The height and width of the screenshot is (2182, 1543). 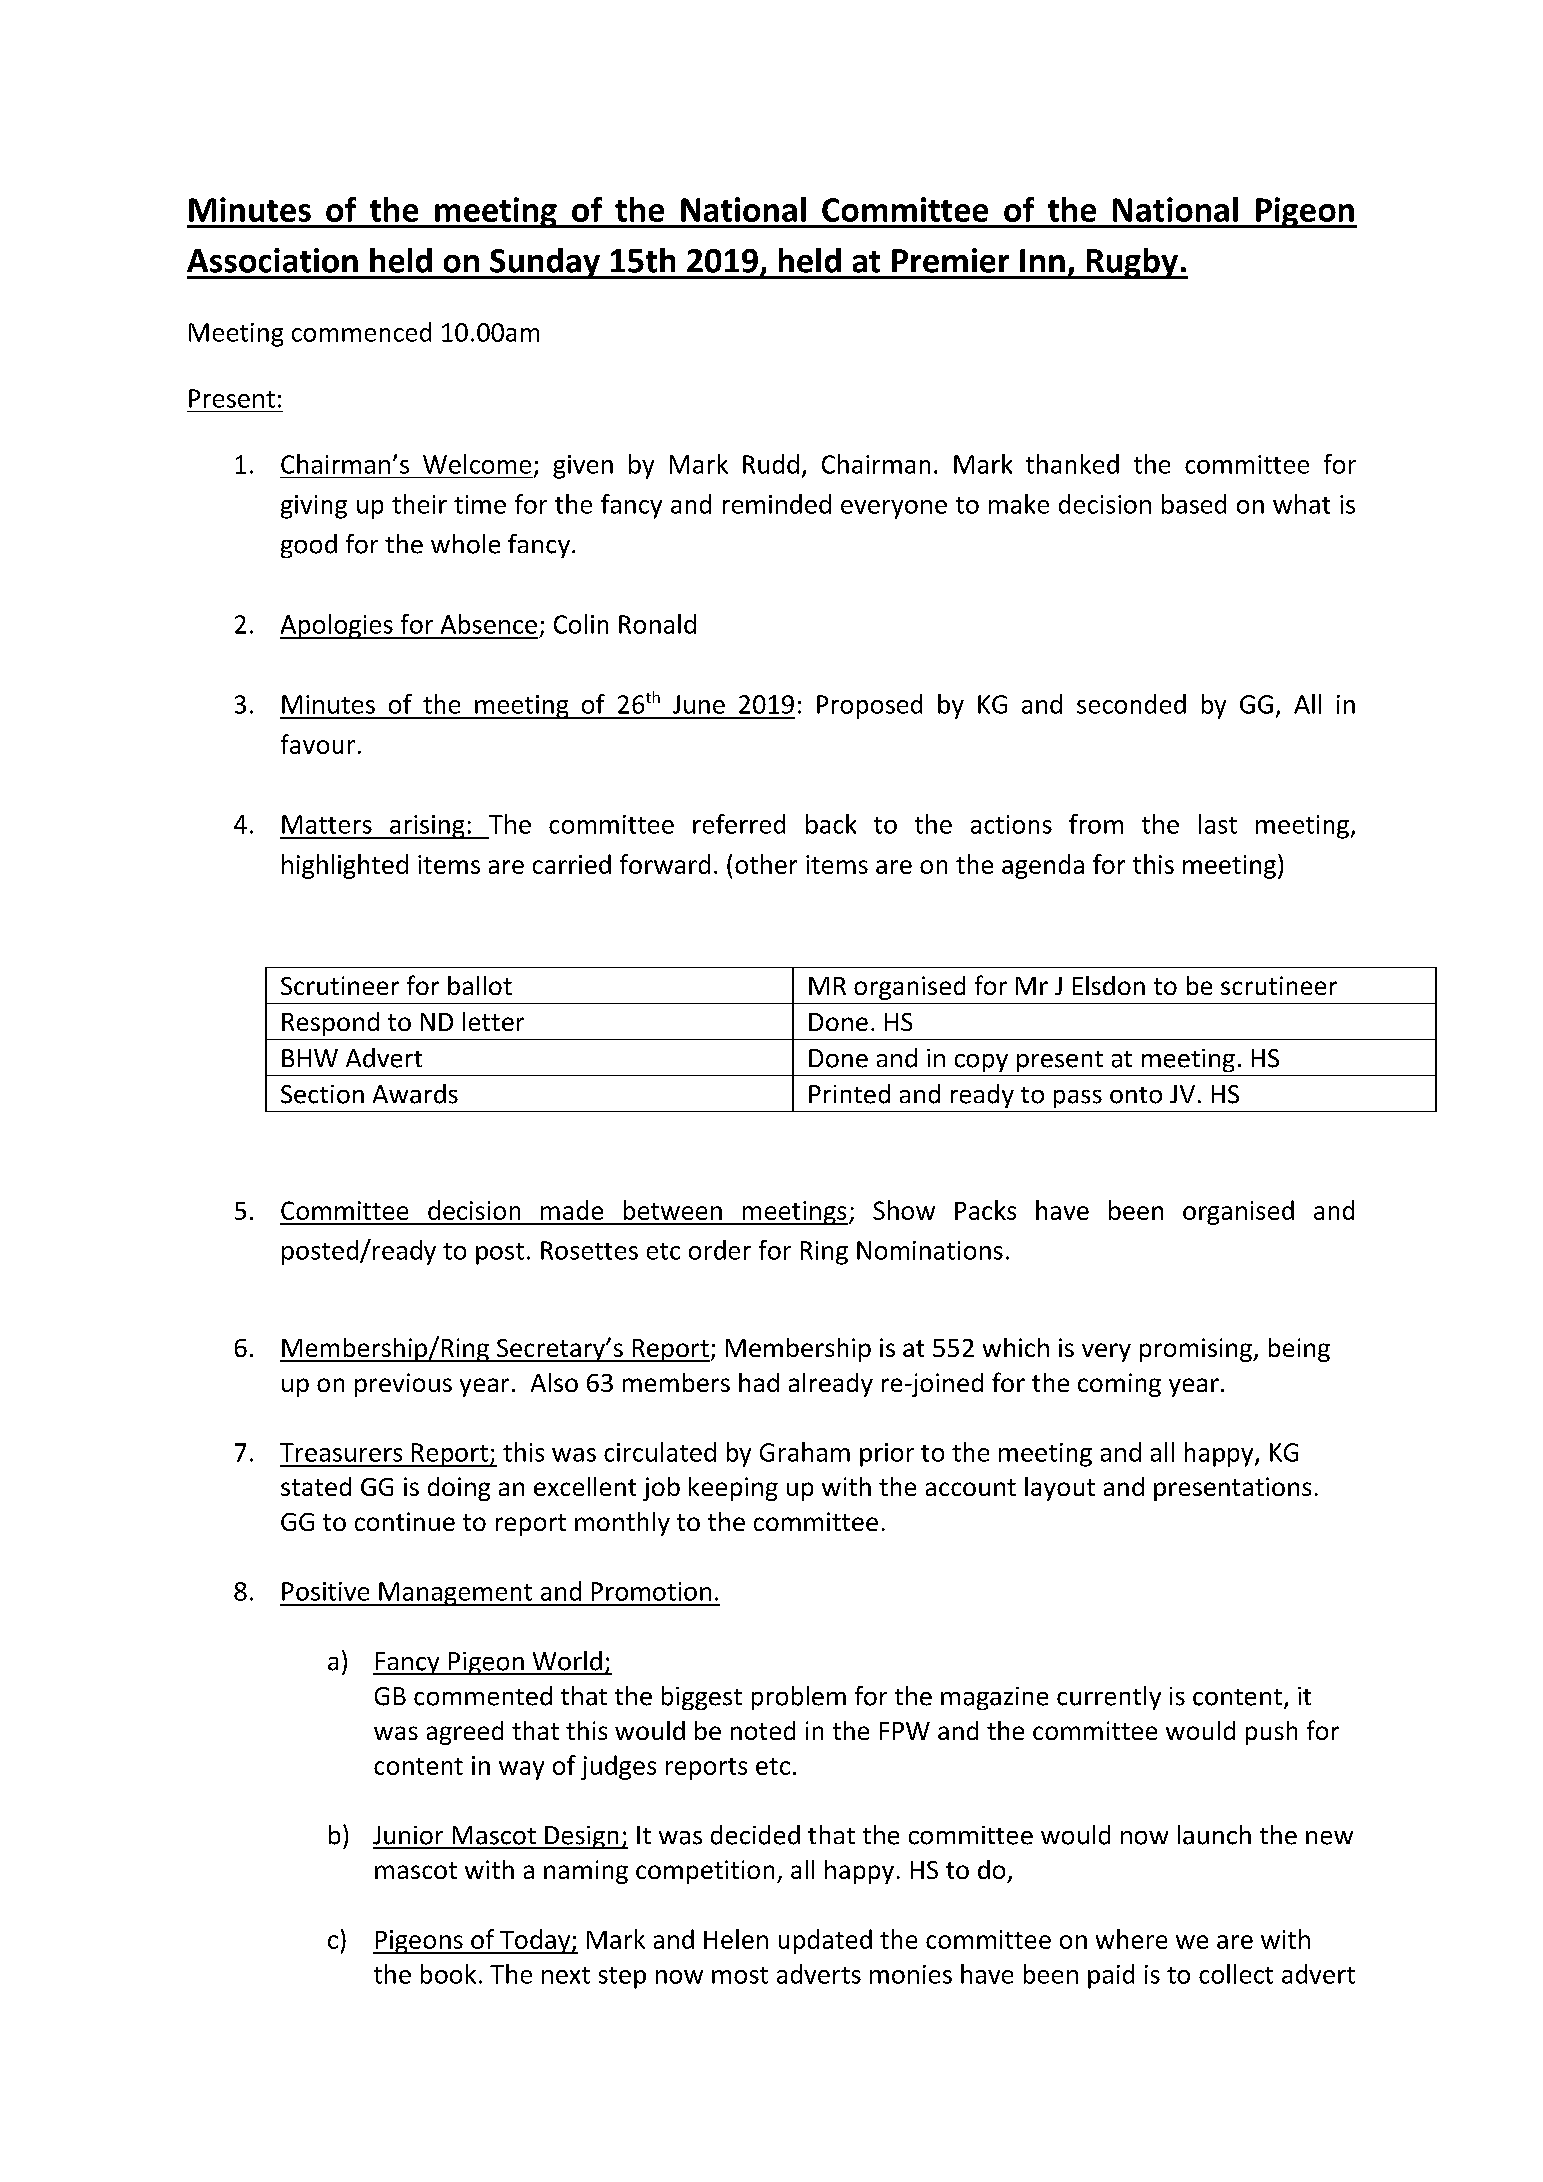 What do you see at coordinates (361, 332) in the screenshot?
I see `commenced` at bounding box center [361, 332].
